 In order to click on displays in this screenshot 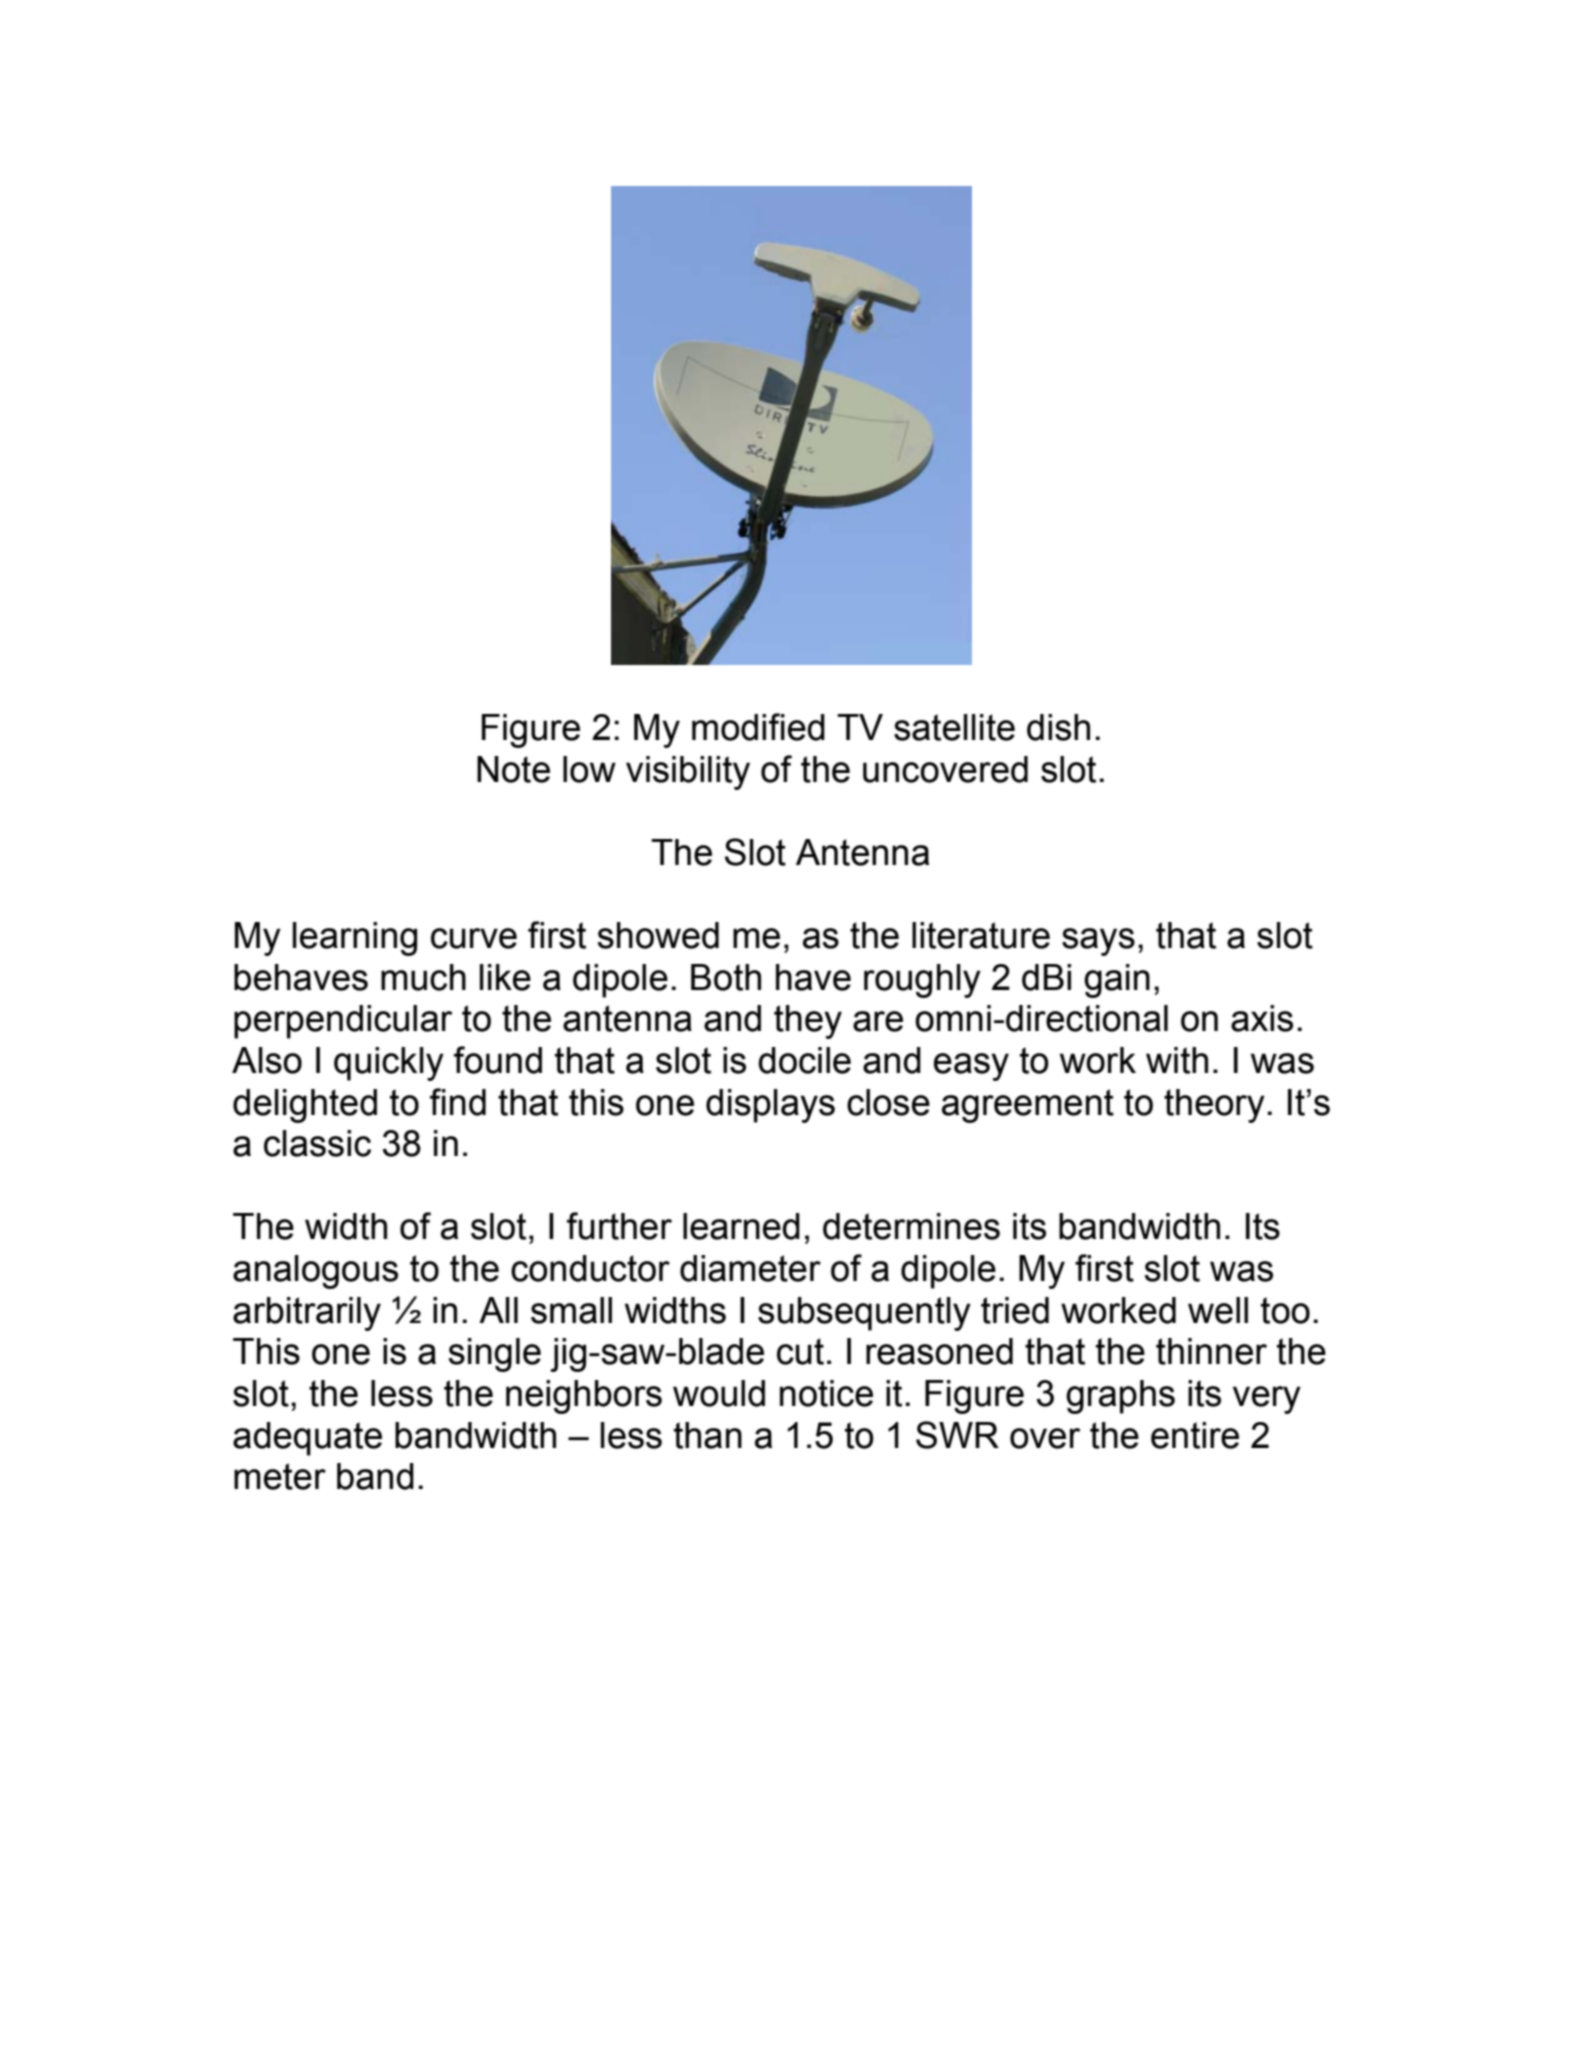, I will do `click(770, 1106)`.
